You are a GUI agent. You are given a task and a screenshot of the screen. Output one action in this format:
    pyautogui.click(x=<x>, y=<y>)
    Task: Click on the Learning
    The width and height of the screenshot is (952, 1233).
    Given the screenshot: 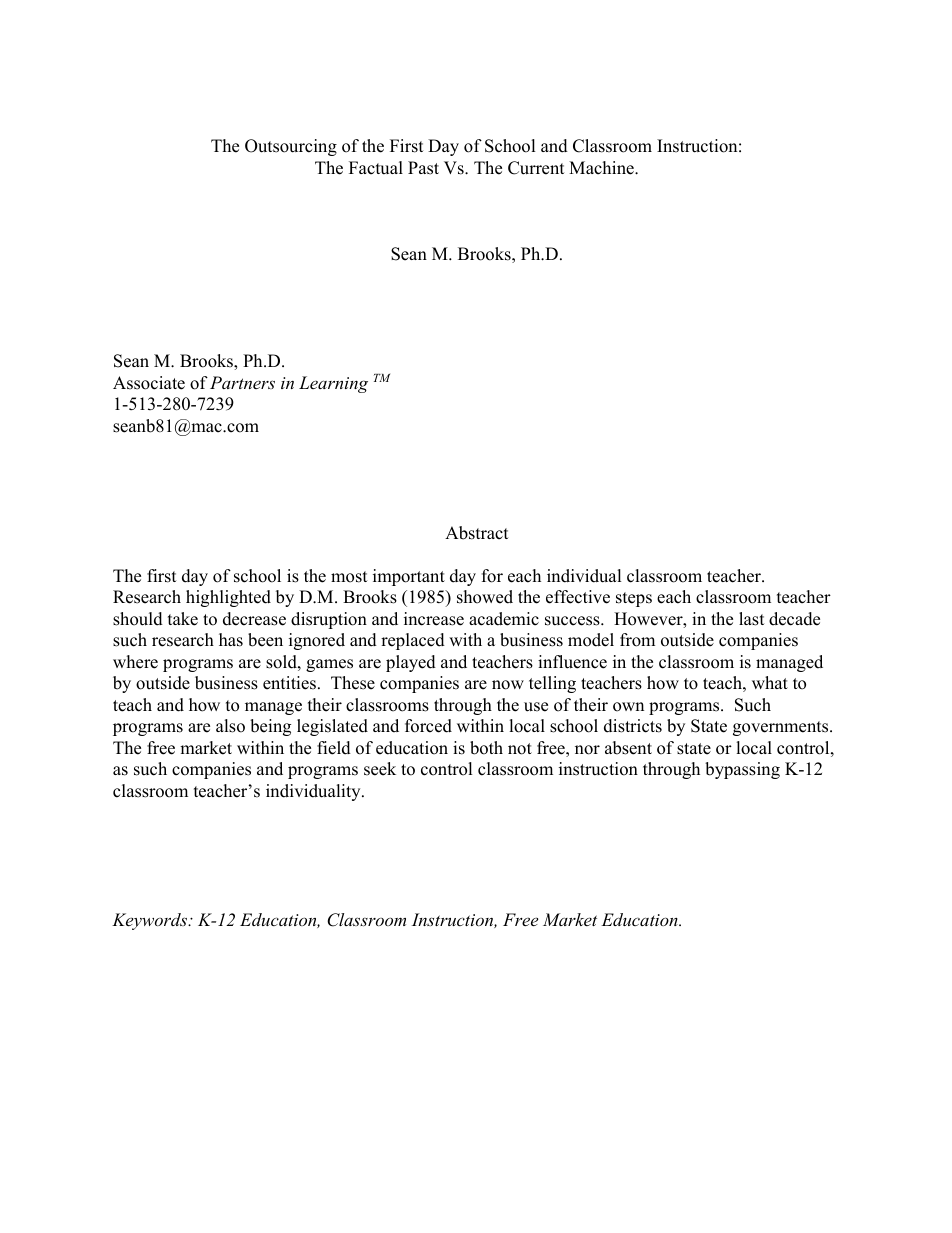 What is the action you would take?
    pyautogui.click(x=333, y=384)
